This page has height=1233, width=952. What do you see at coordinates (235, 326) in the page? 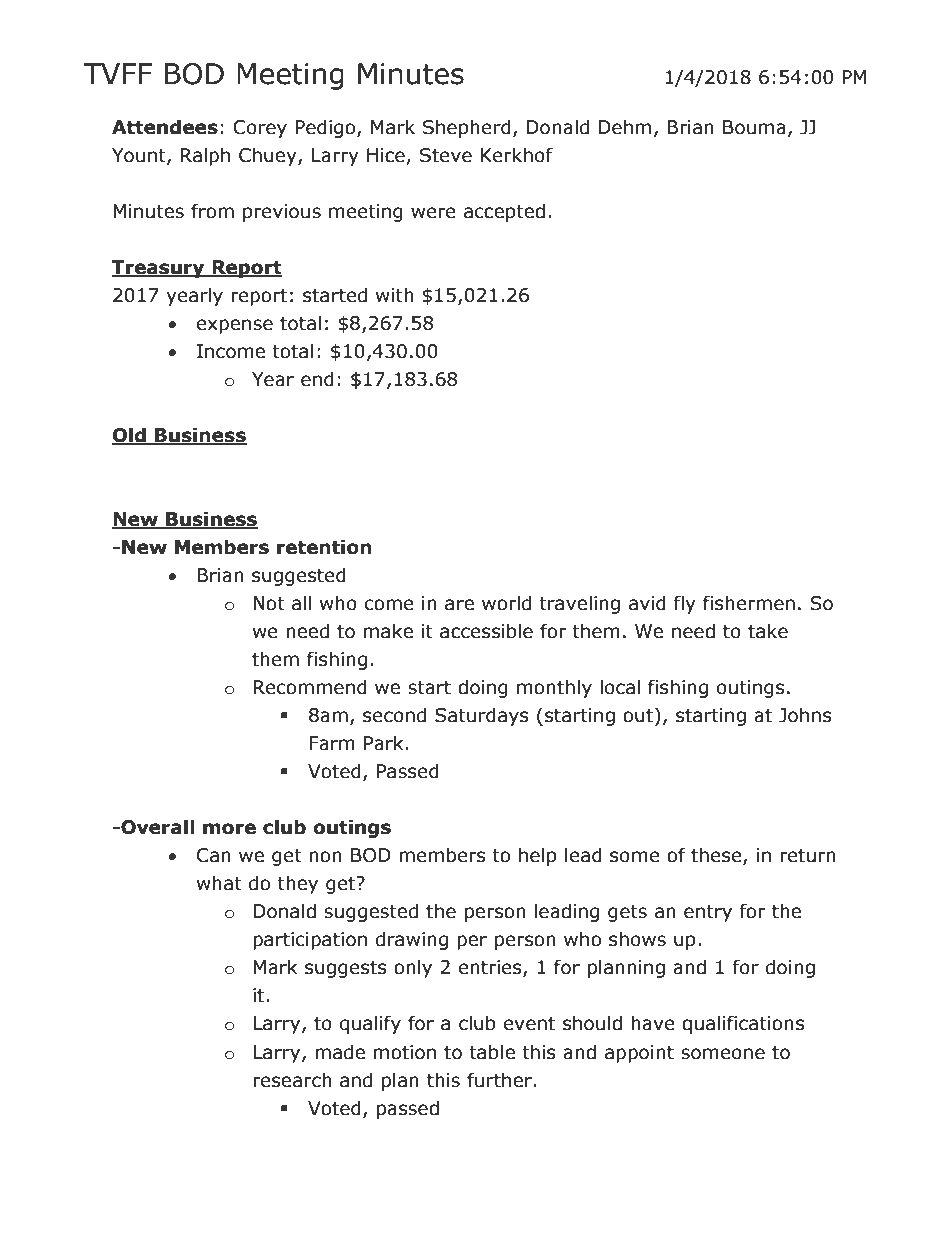
I see `expense` at bounding box center [235, 326].
